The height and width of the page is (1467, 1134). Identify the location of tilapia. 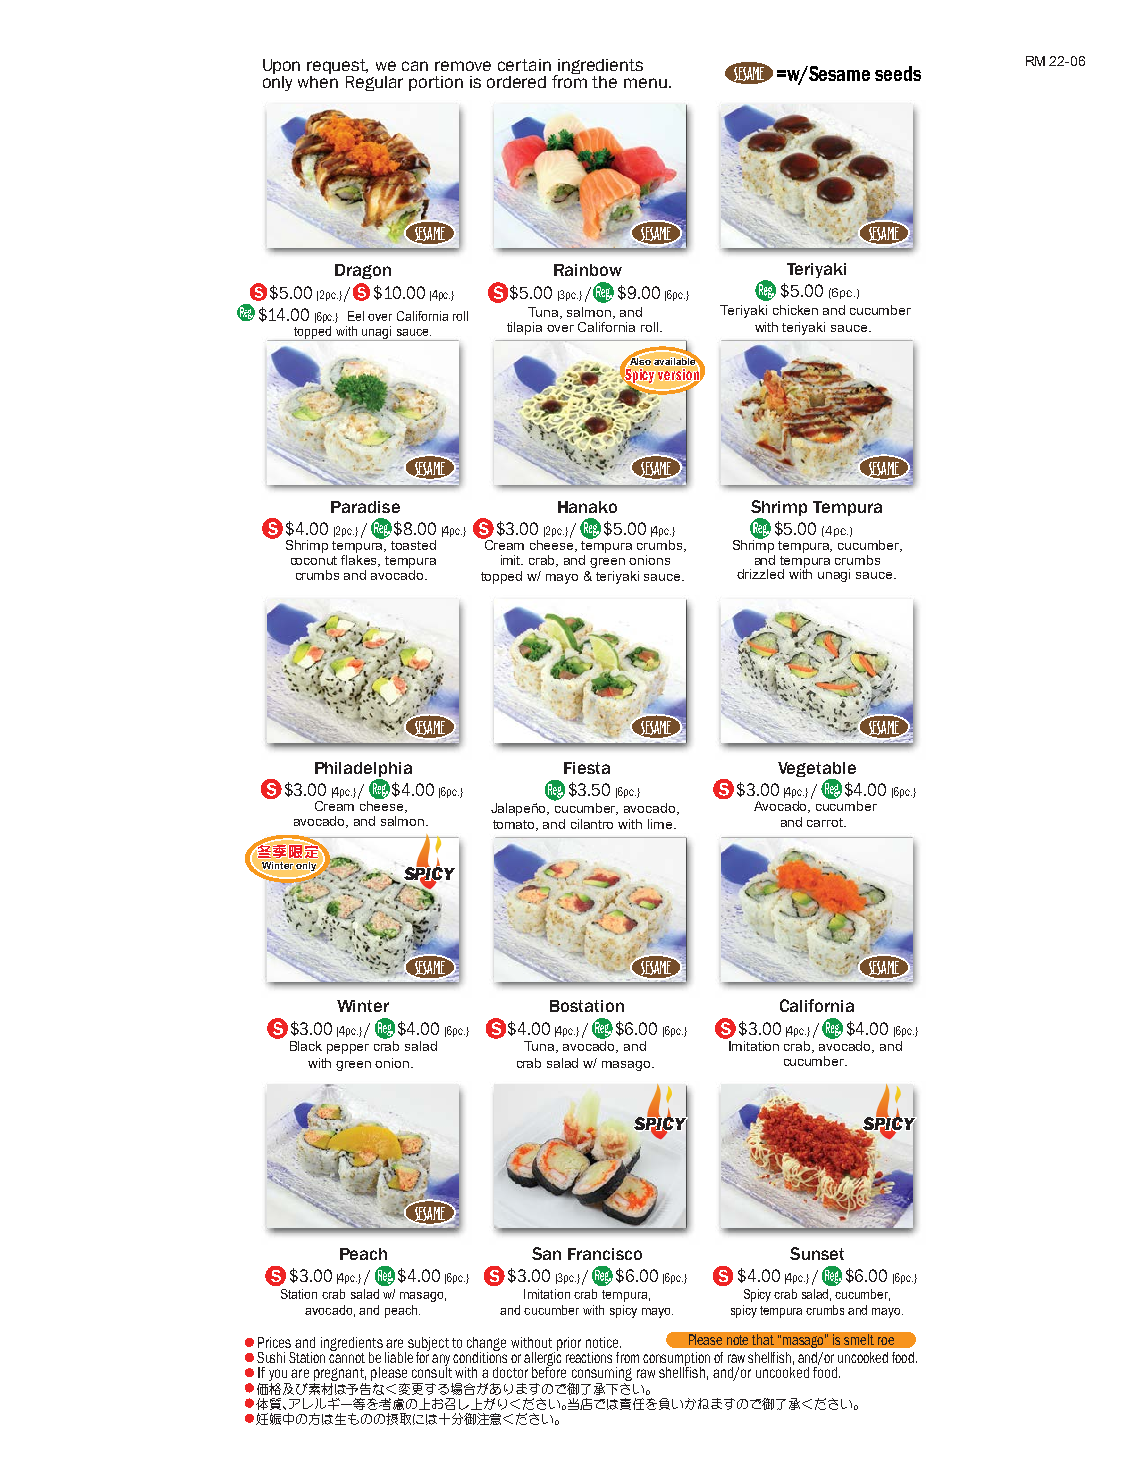
(524, 328).
